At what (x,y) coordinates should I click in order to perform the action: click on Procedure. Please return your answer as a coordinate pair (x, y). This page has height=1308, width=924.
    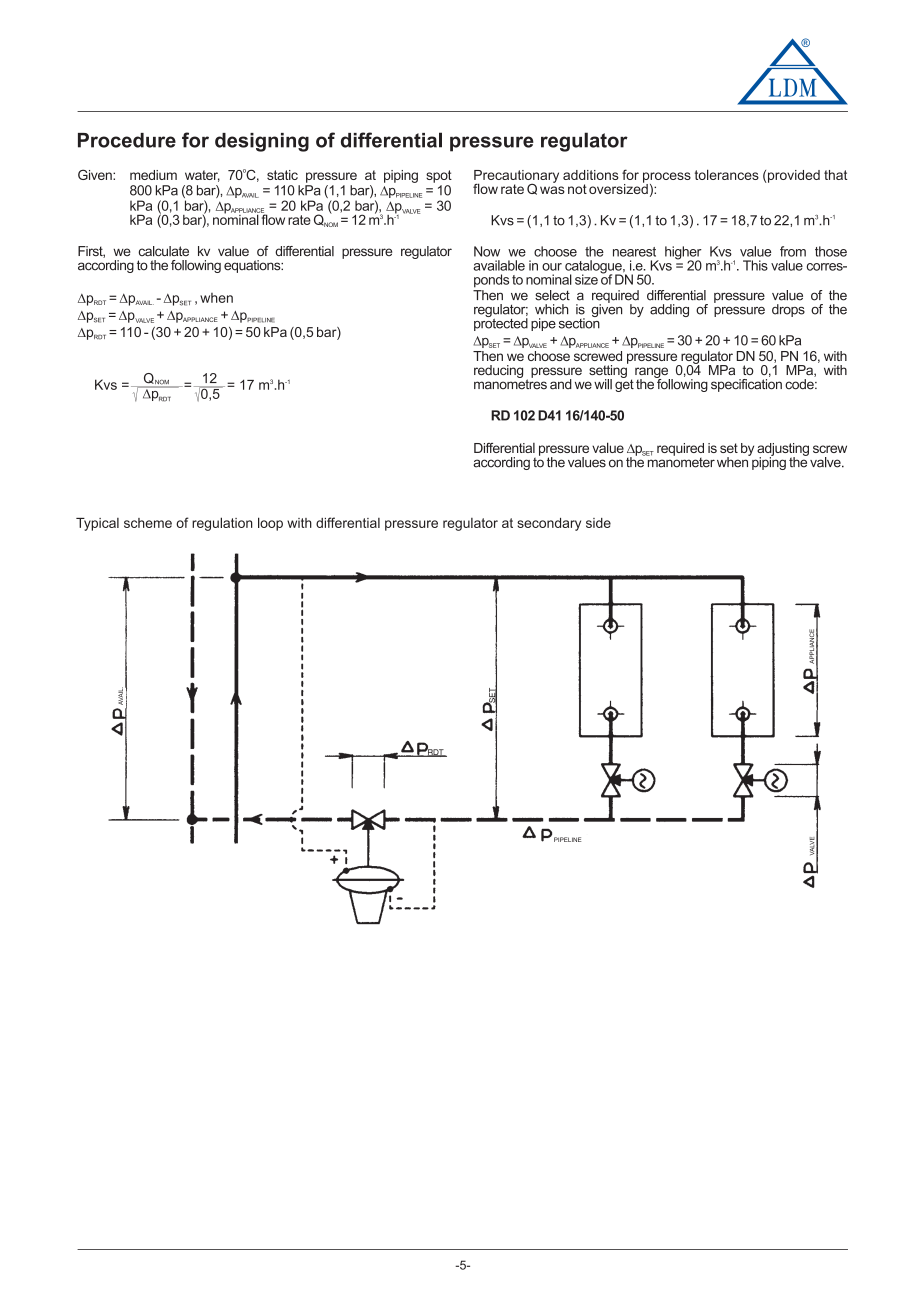
    Looking at the image, I should click on (127, 140).
